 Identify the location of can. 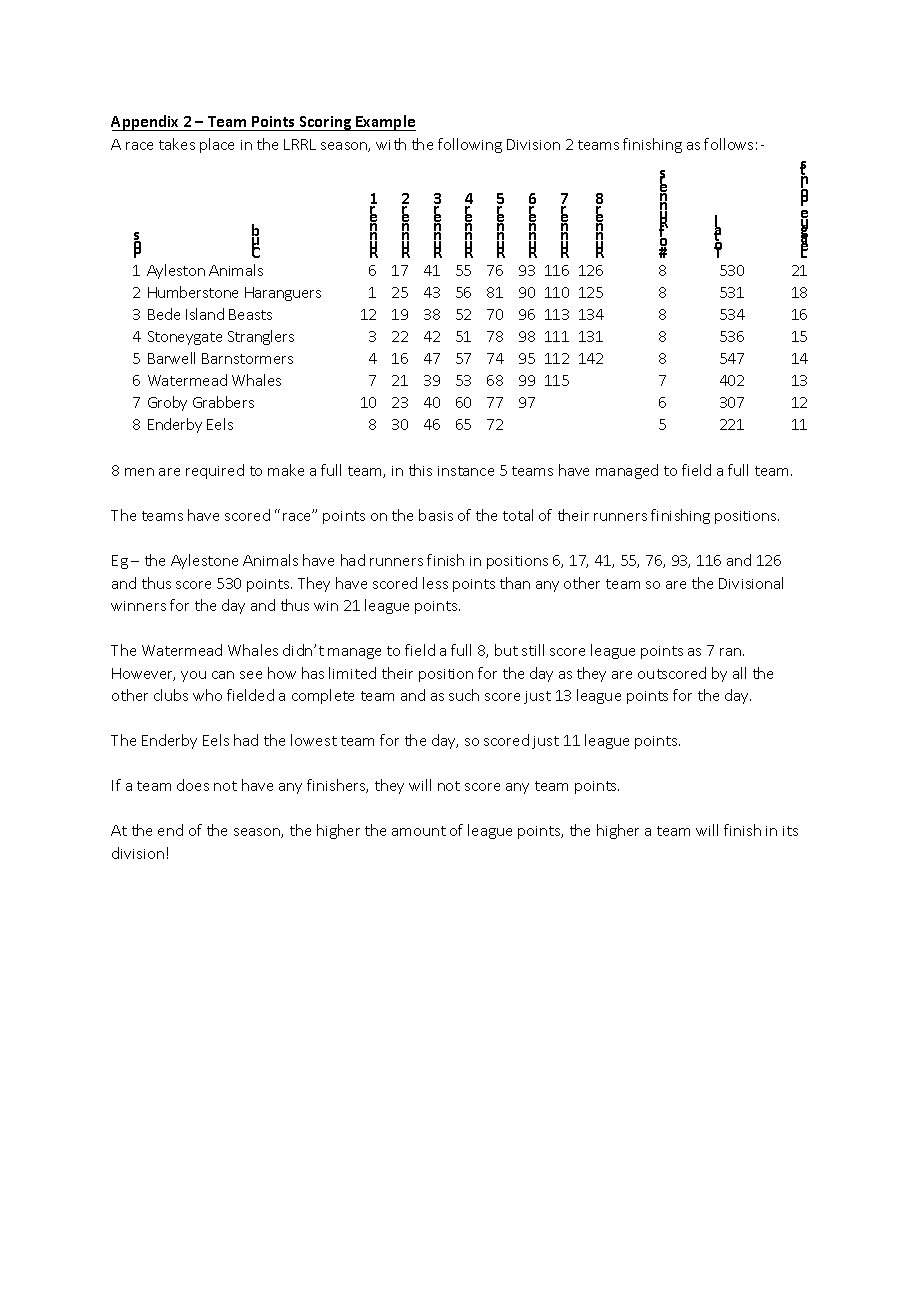
(223, 675).
